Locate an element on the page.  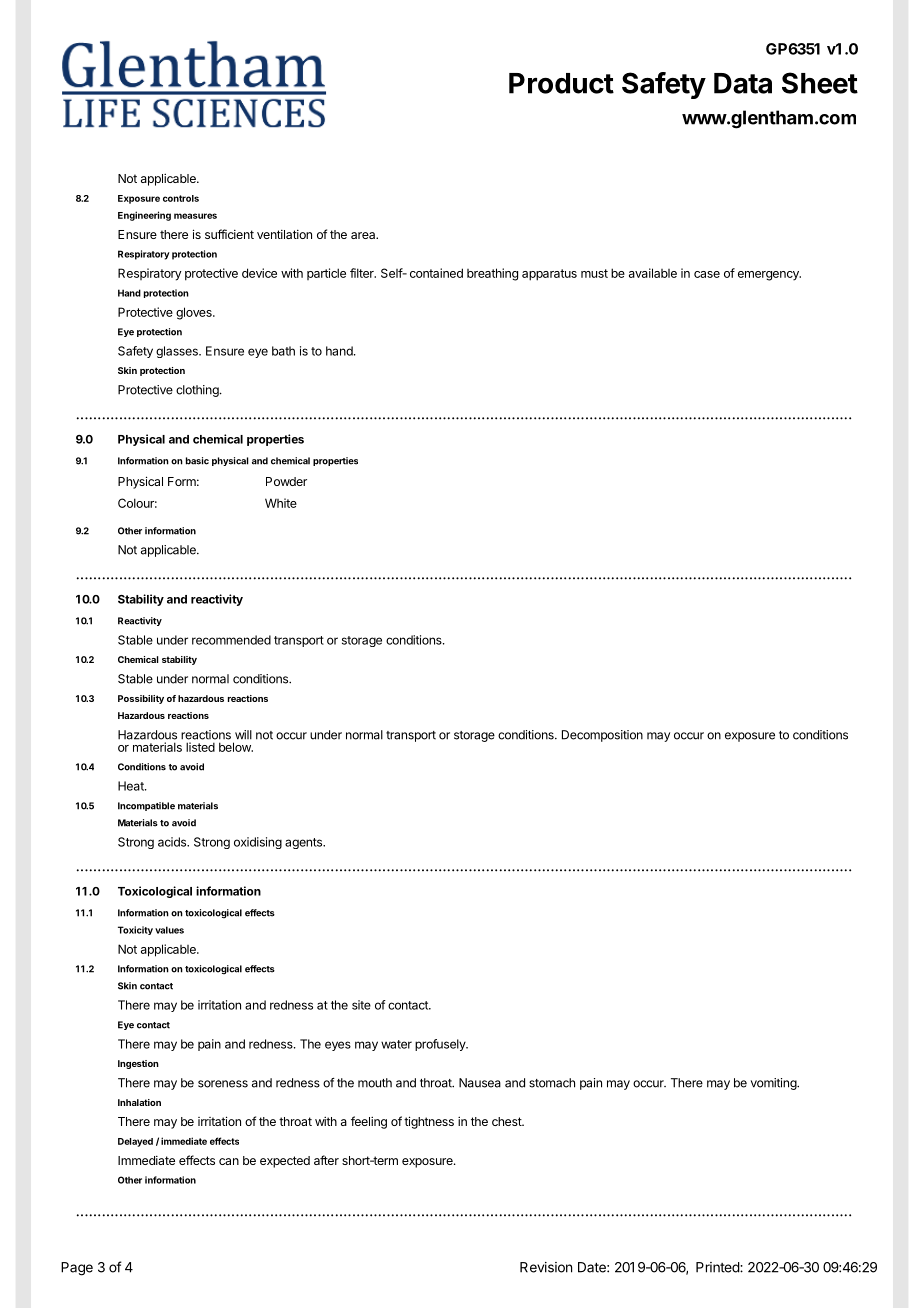
Data is located at coordinates (743, 83).
